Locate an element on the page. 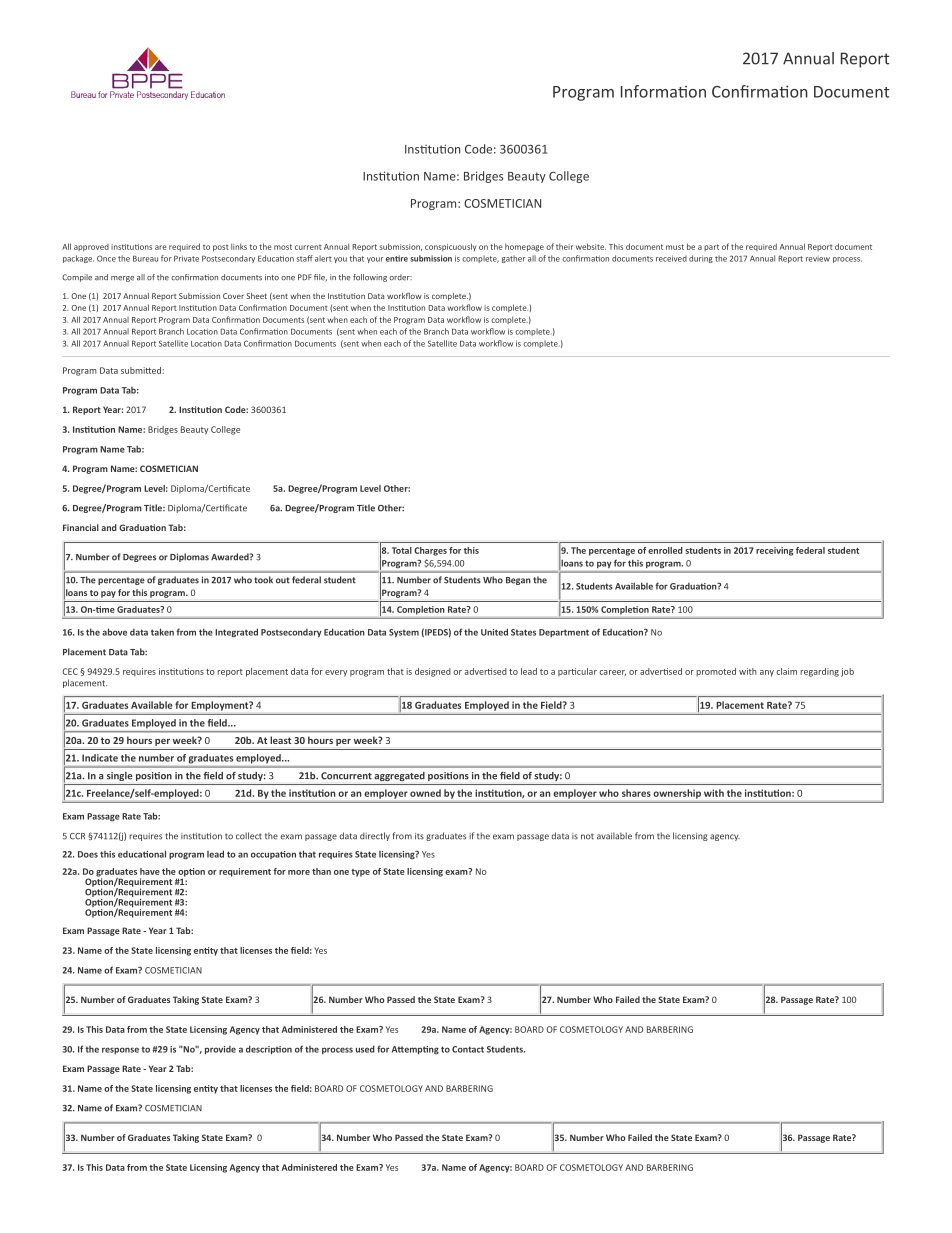 Image resolution: width=952 pixels, height=1233 pixels. any is located at coordinates (767, 673).
